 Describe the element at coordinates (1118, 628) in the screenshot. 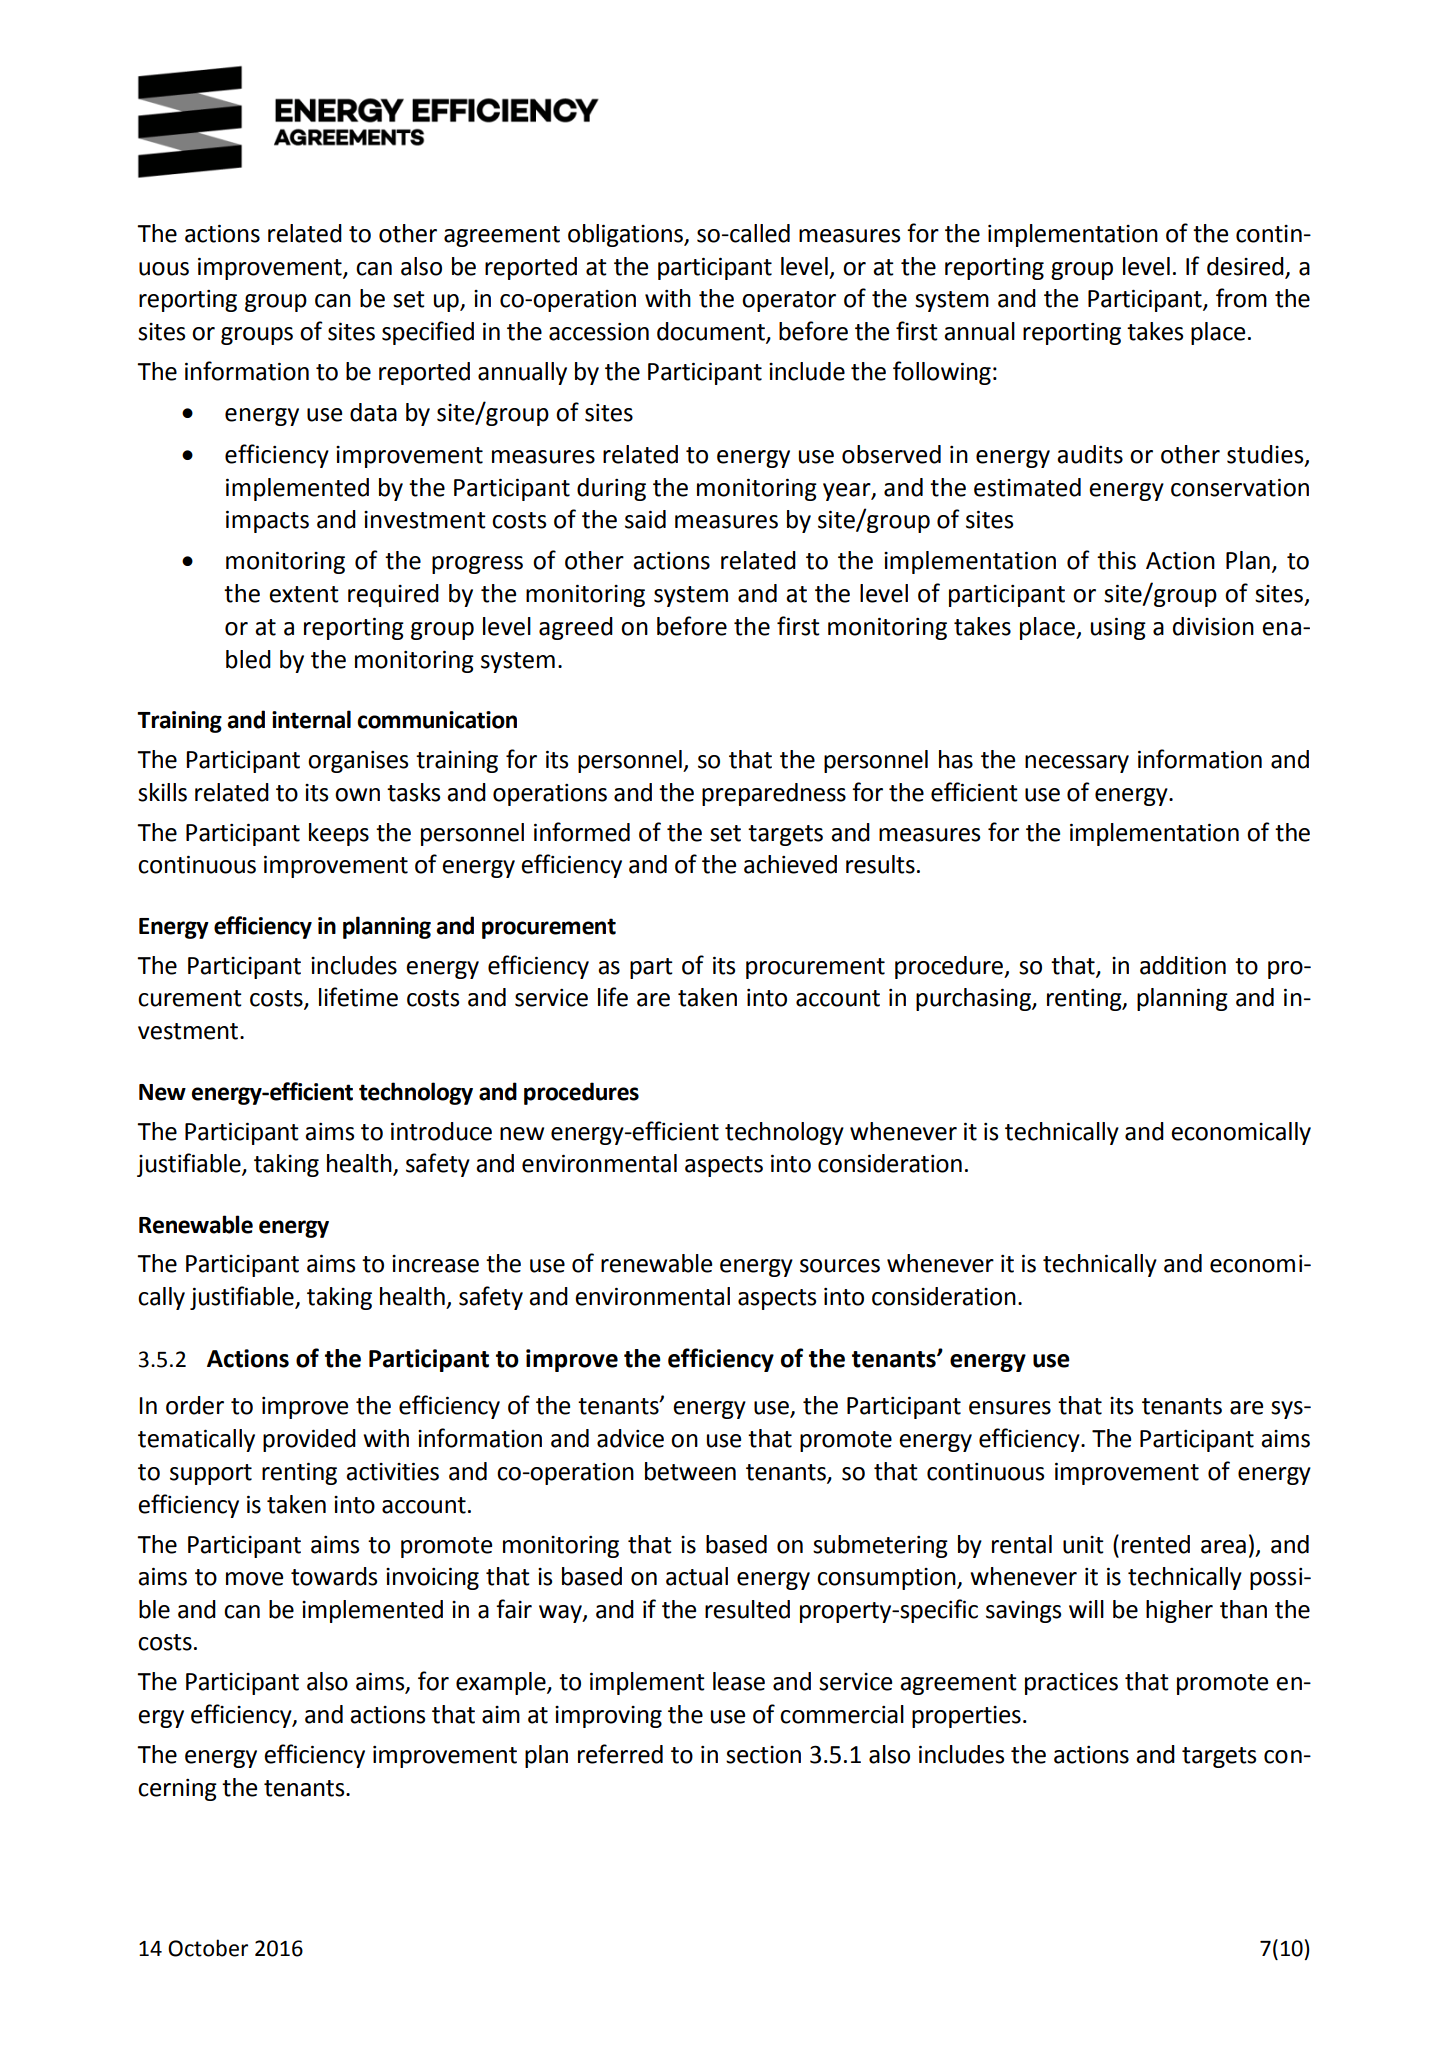

I see `using` at that location.
